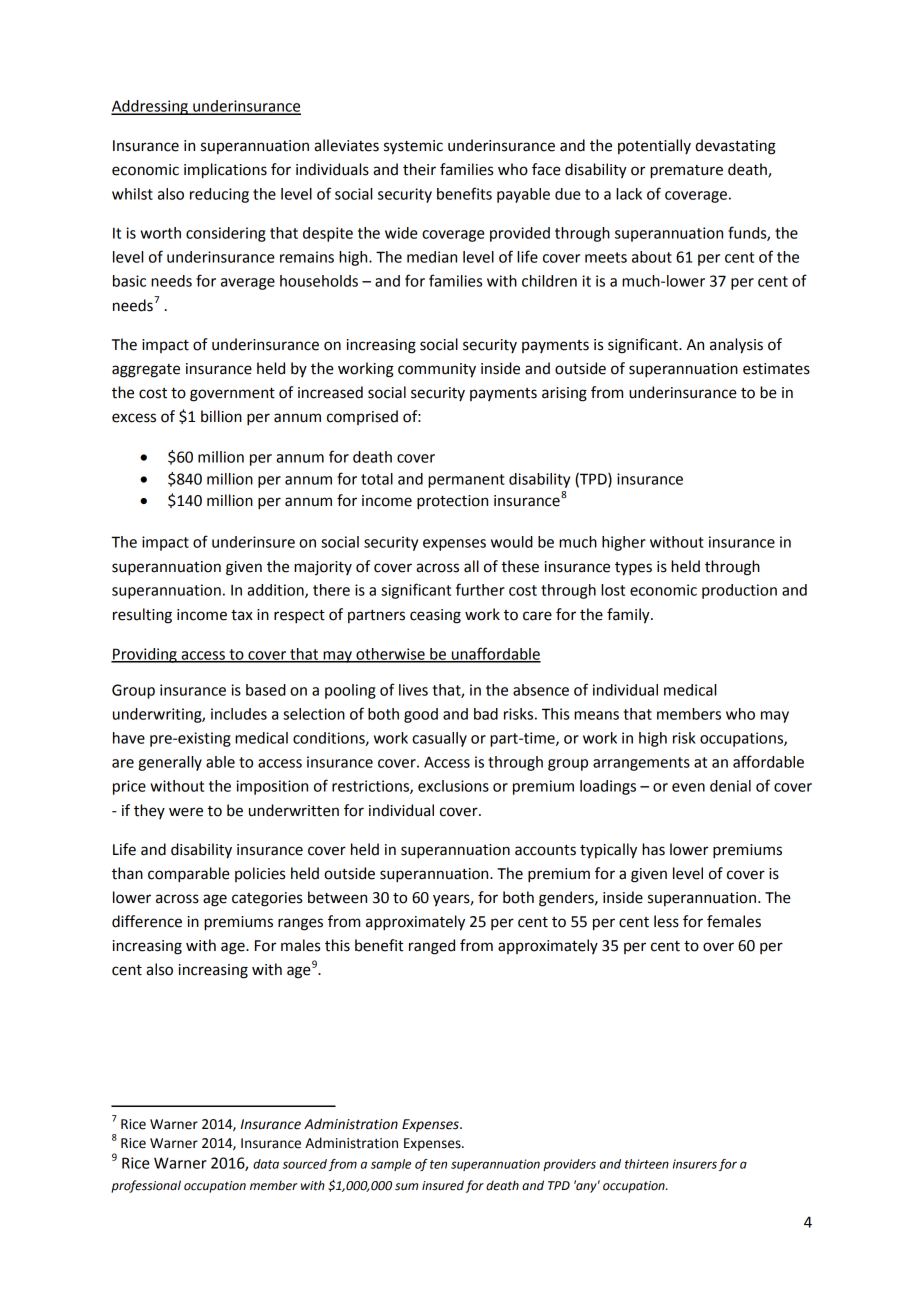 The width and height of the screenshot is (924, 1308). Describe the element at coordinates (267, 899) in the screenshot. I see `categories` at that location.
